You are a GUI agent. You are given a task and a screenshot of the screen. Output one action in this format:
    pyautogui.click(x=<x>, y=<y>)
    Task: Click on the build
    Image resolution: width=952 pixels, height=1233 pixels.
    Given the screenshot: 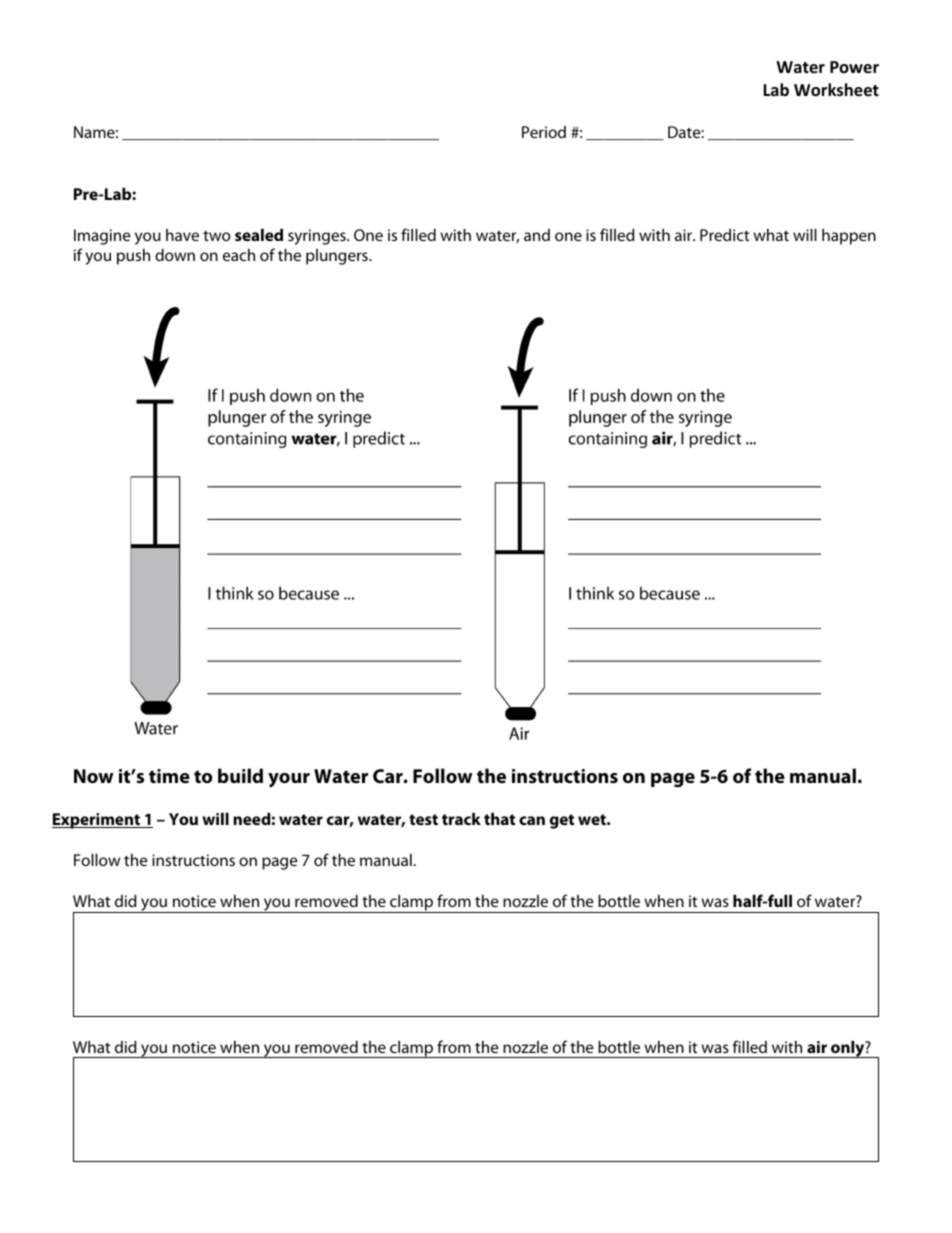 What is the action you would take?
    pyautogui.click(x=240, y=775)
